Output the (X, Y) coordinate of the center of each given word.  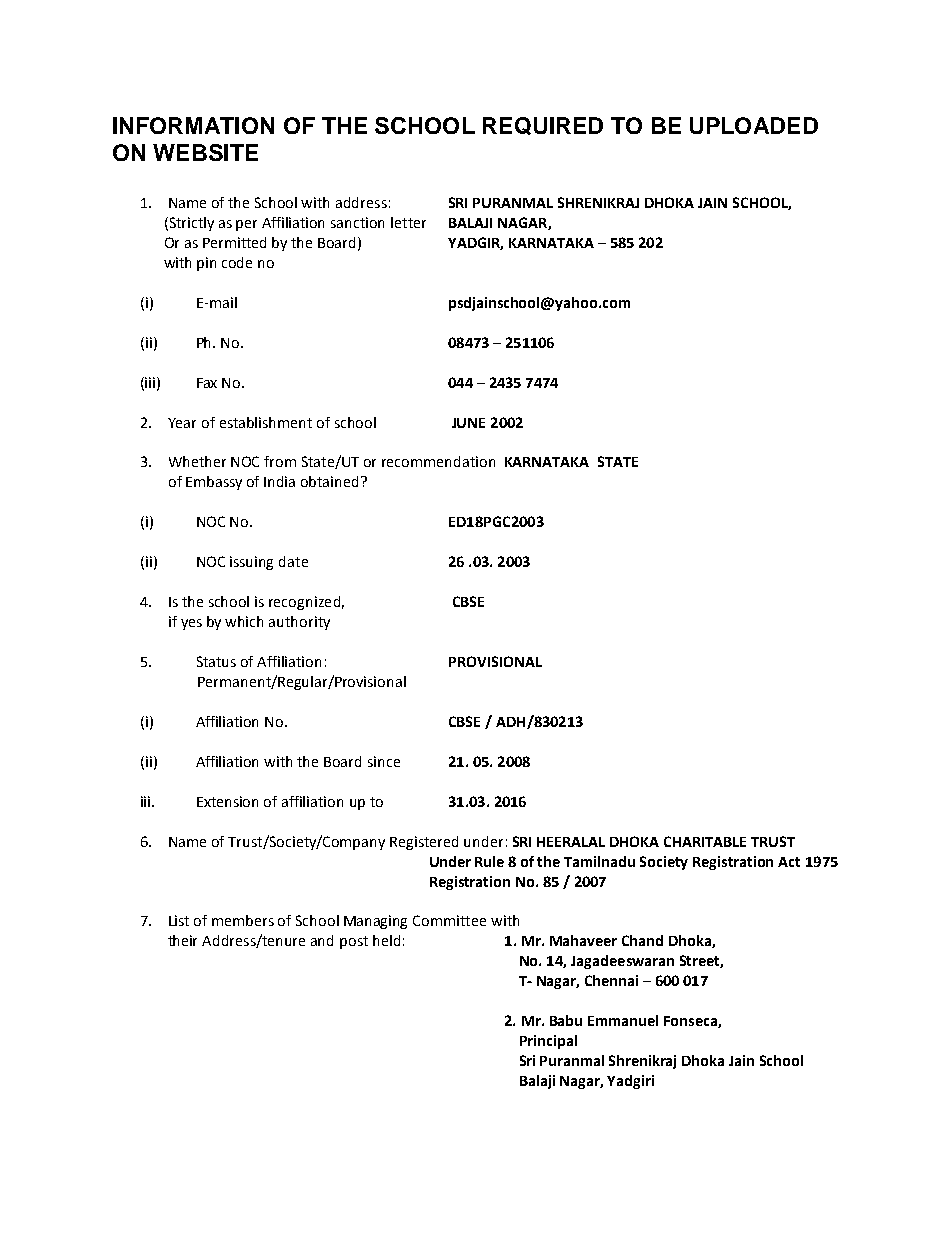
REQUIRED (543, 126)
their (182, 940)
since (384, 761)
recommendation (438, 461)
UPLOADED (754, 125)
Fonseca (691, 1022)
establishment (266, 422)
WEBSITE (205, 152)
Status (216, 661)
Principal (548, 1042)
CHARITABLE (705, 841)
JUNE (468, 423)
